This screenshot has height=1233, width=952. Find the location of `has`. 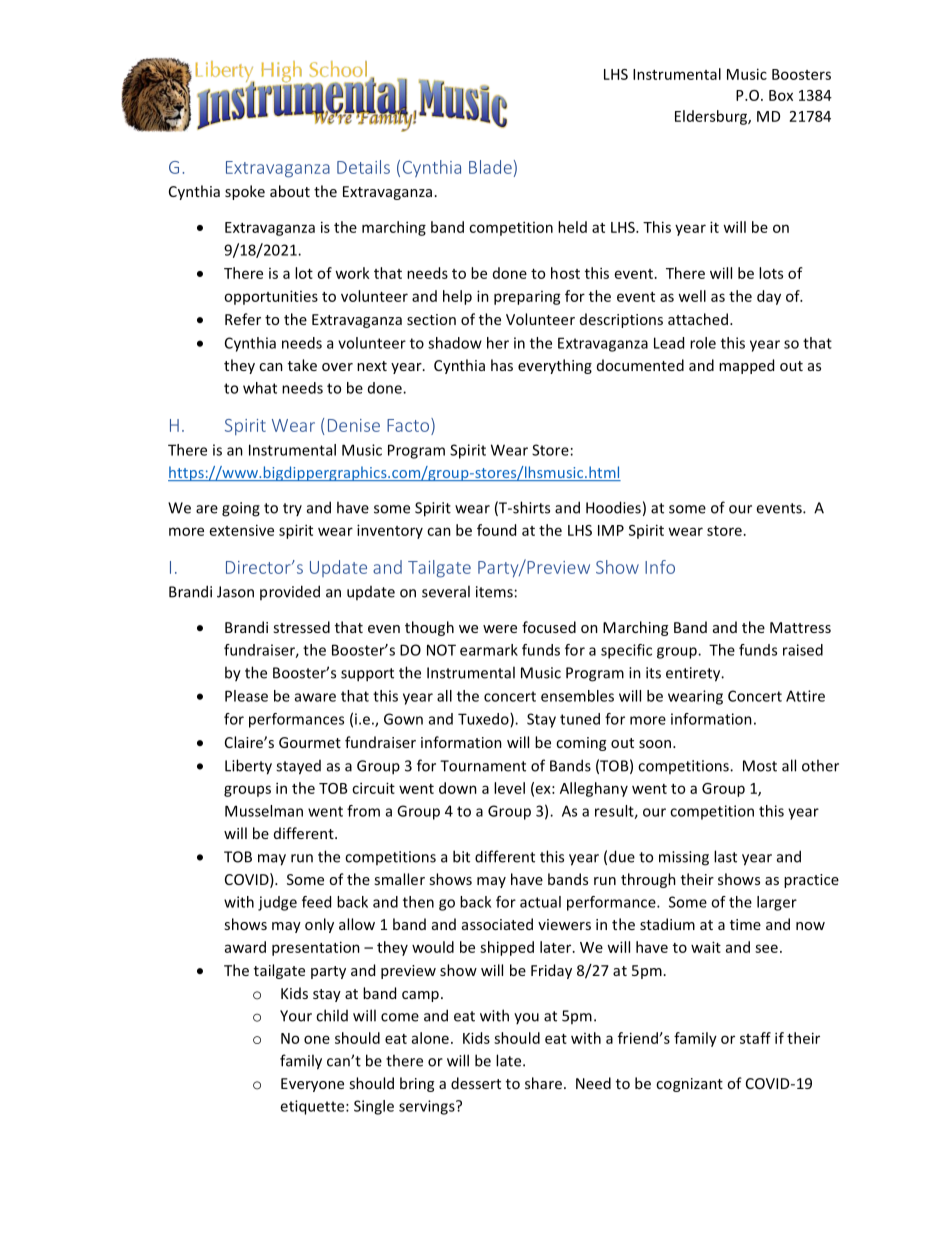

has is located at coordinates (502, 365).
